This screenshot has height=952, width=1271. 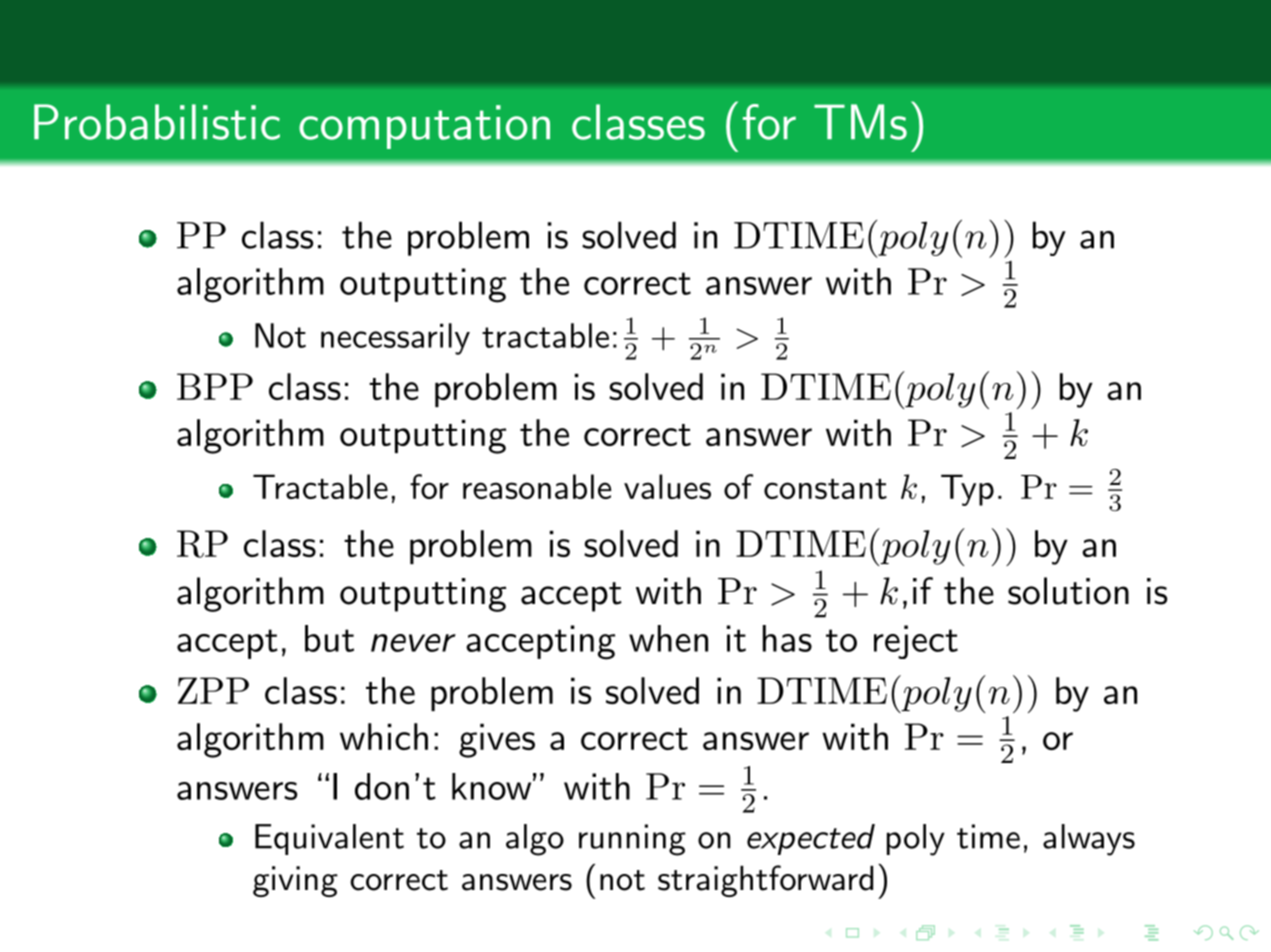 What do you see at coordinates (967, 490) in the screenshot?
I see `Typ` at bounding box center [967, 490].
